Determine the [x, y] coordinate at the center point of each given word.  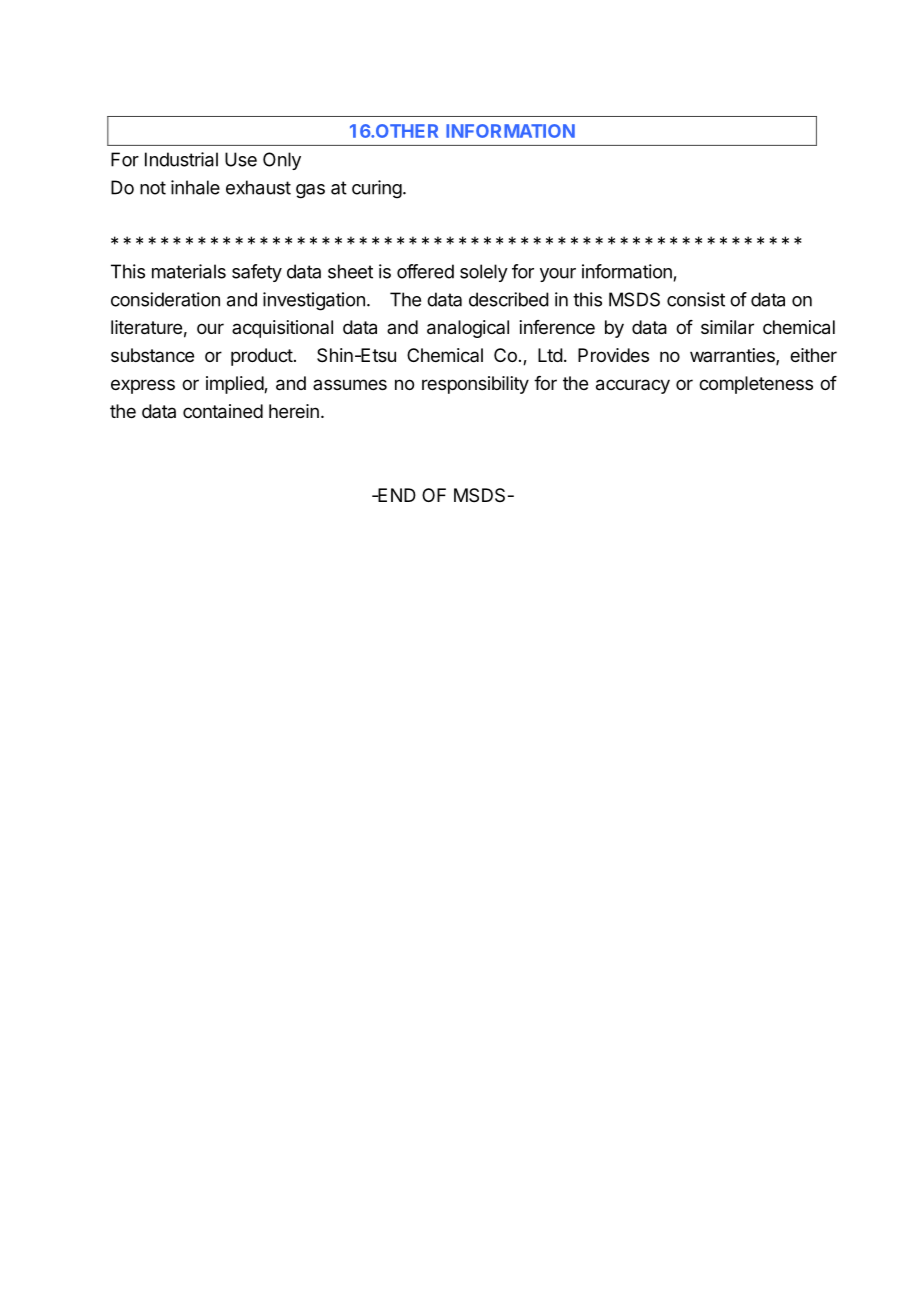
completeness [756, 385]
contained [223, 411]
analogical [468, 329]
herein [294, 411]
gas [310, 191]
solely [484, 273]
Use [241, 159]
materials [189, 271]
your [558, 275]
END [396, 495]
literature [146, 327]
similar [727, 327]
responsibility [475, 385]
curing [377, 189]
